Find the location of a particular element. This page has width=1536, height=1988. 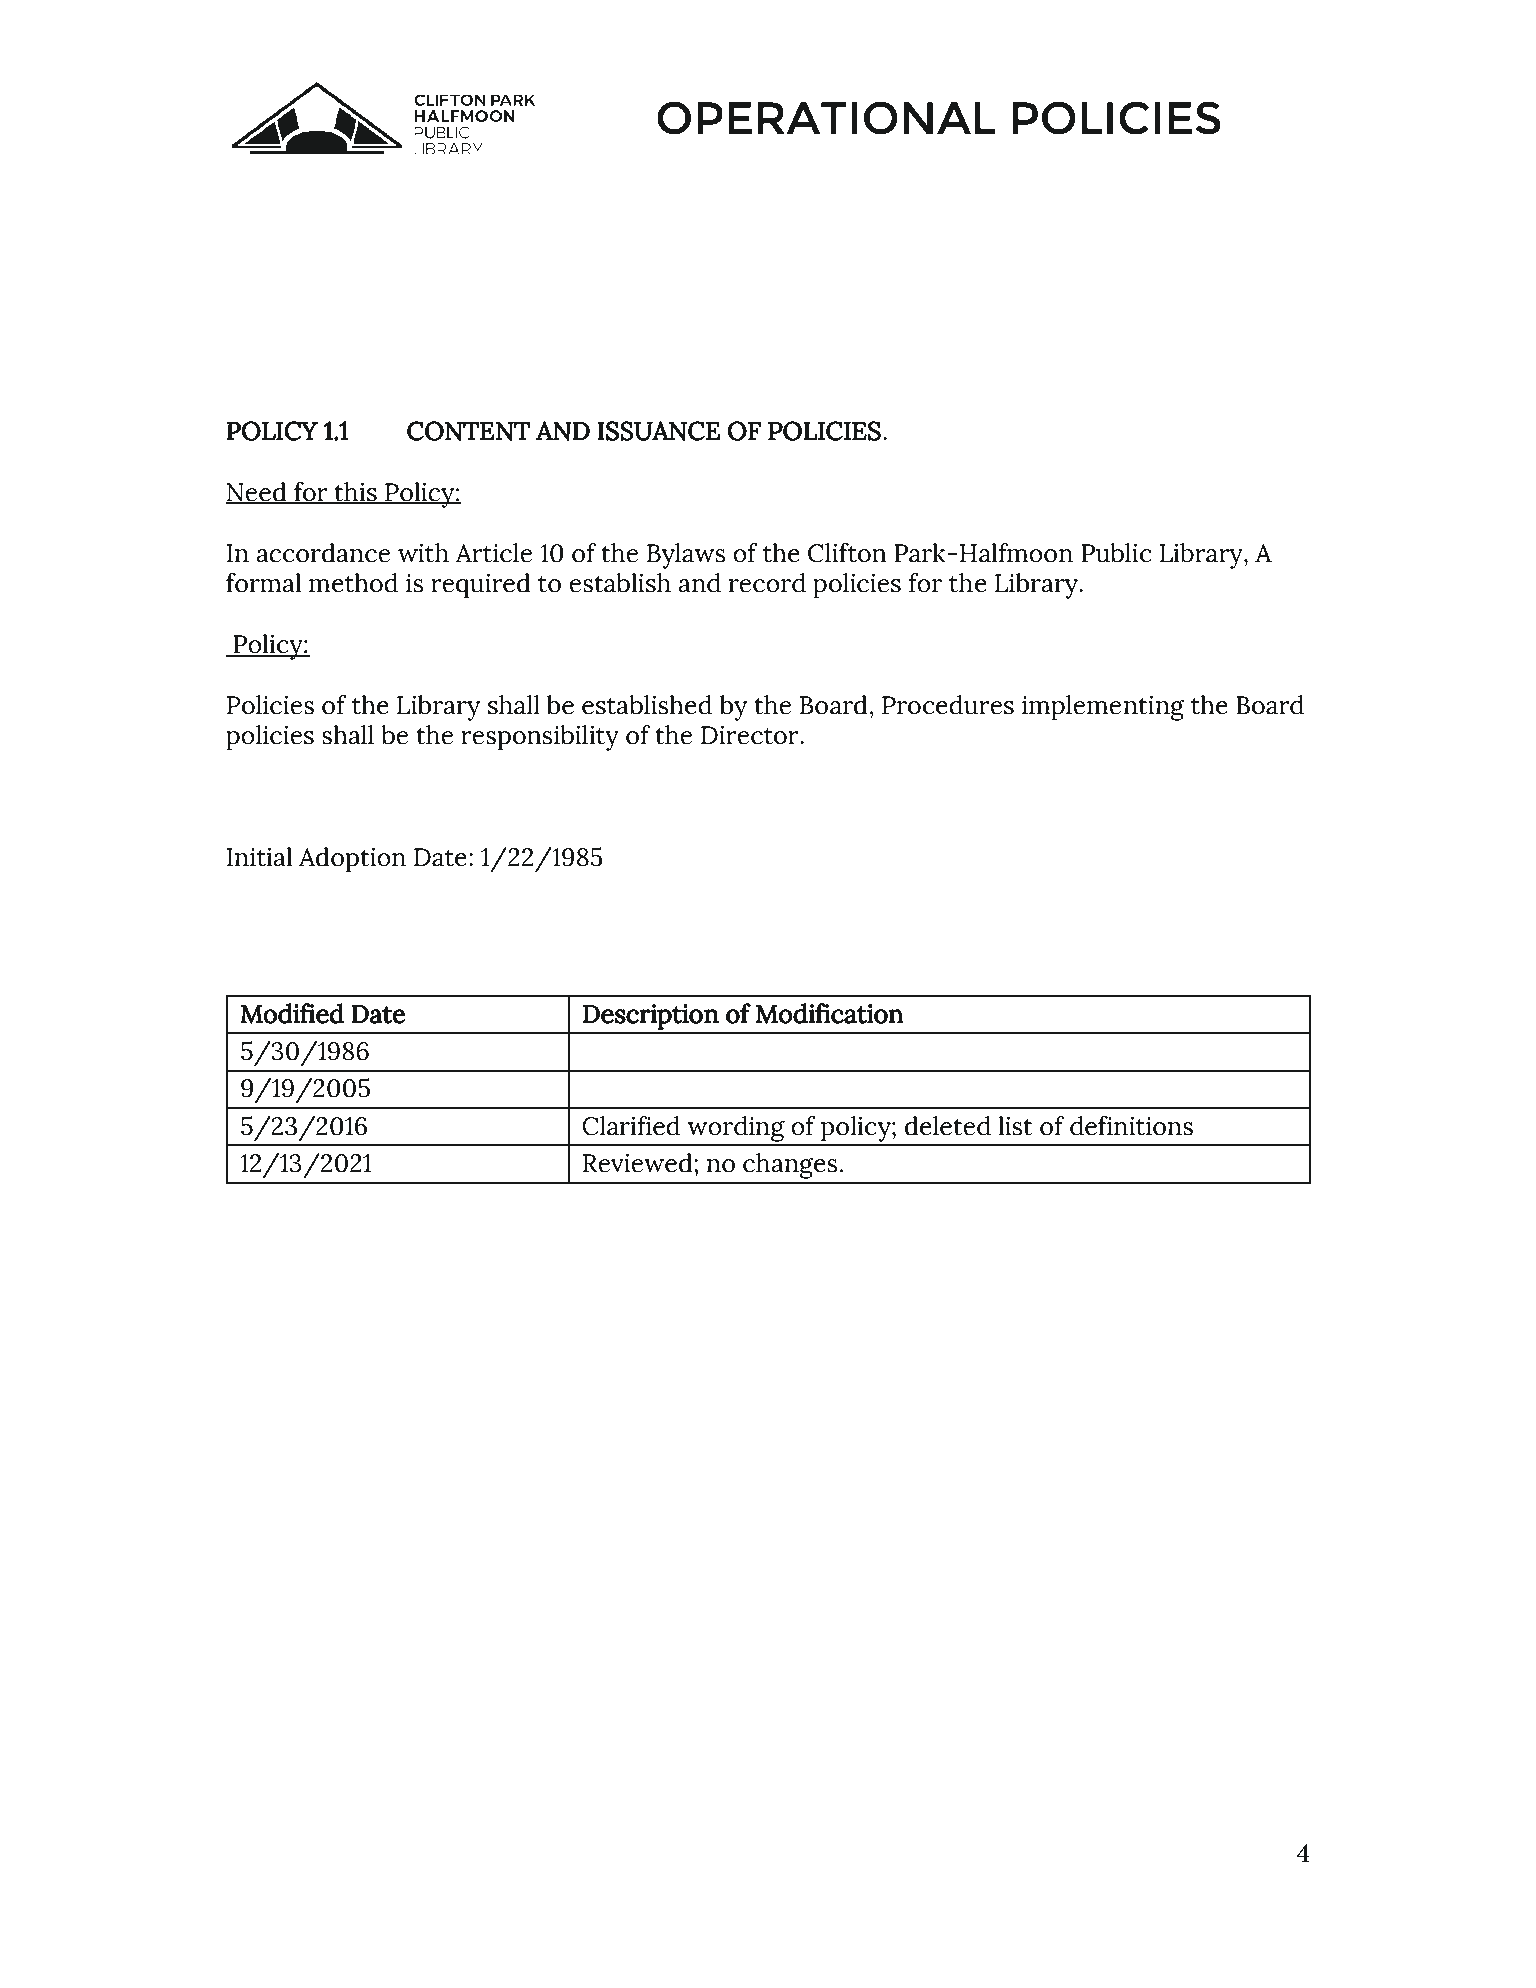

Public is located at coordinates (1116, 553).
